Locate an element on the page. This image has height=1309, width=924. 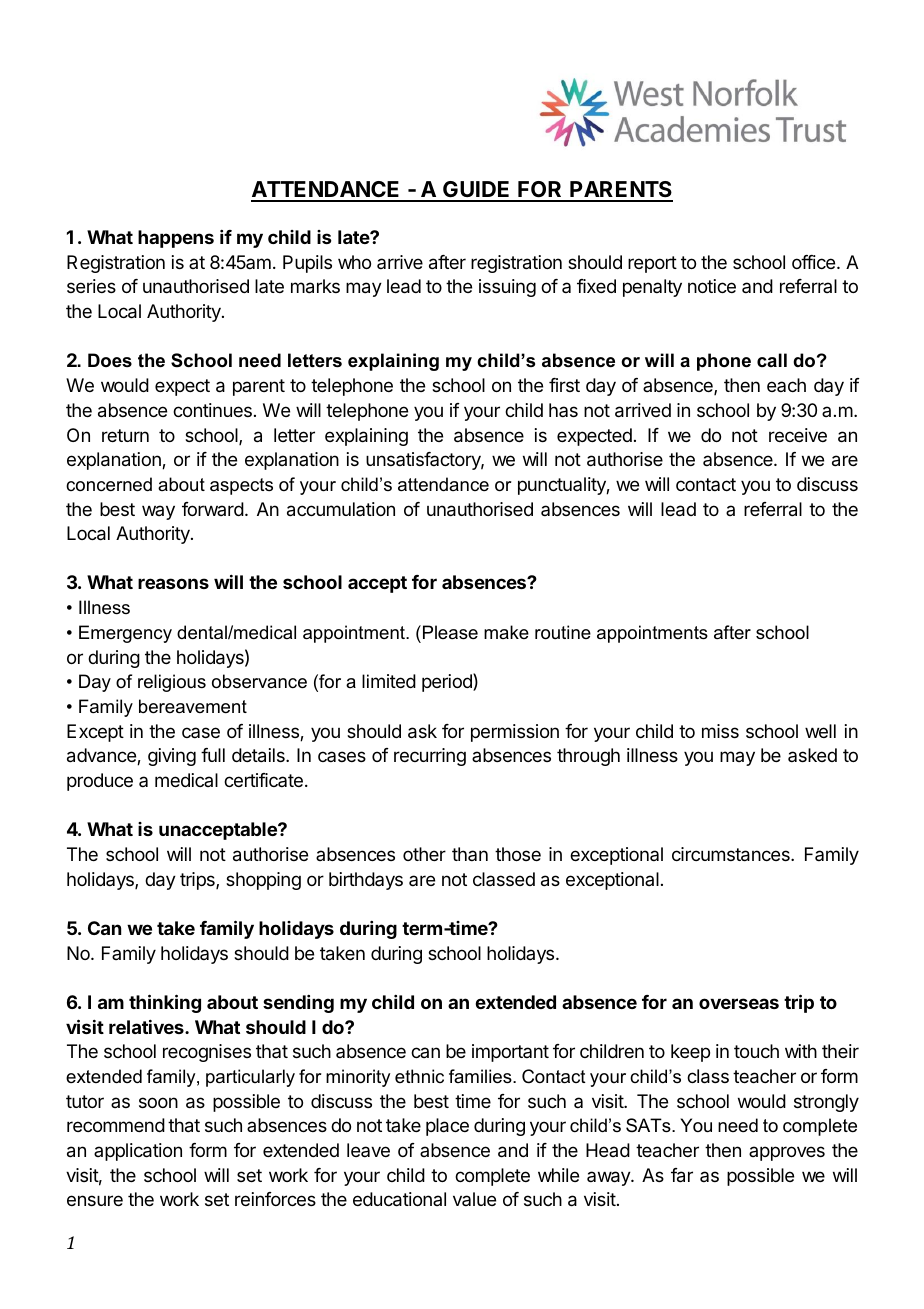
period is located at coordinates (448, 682).
